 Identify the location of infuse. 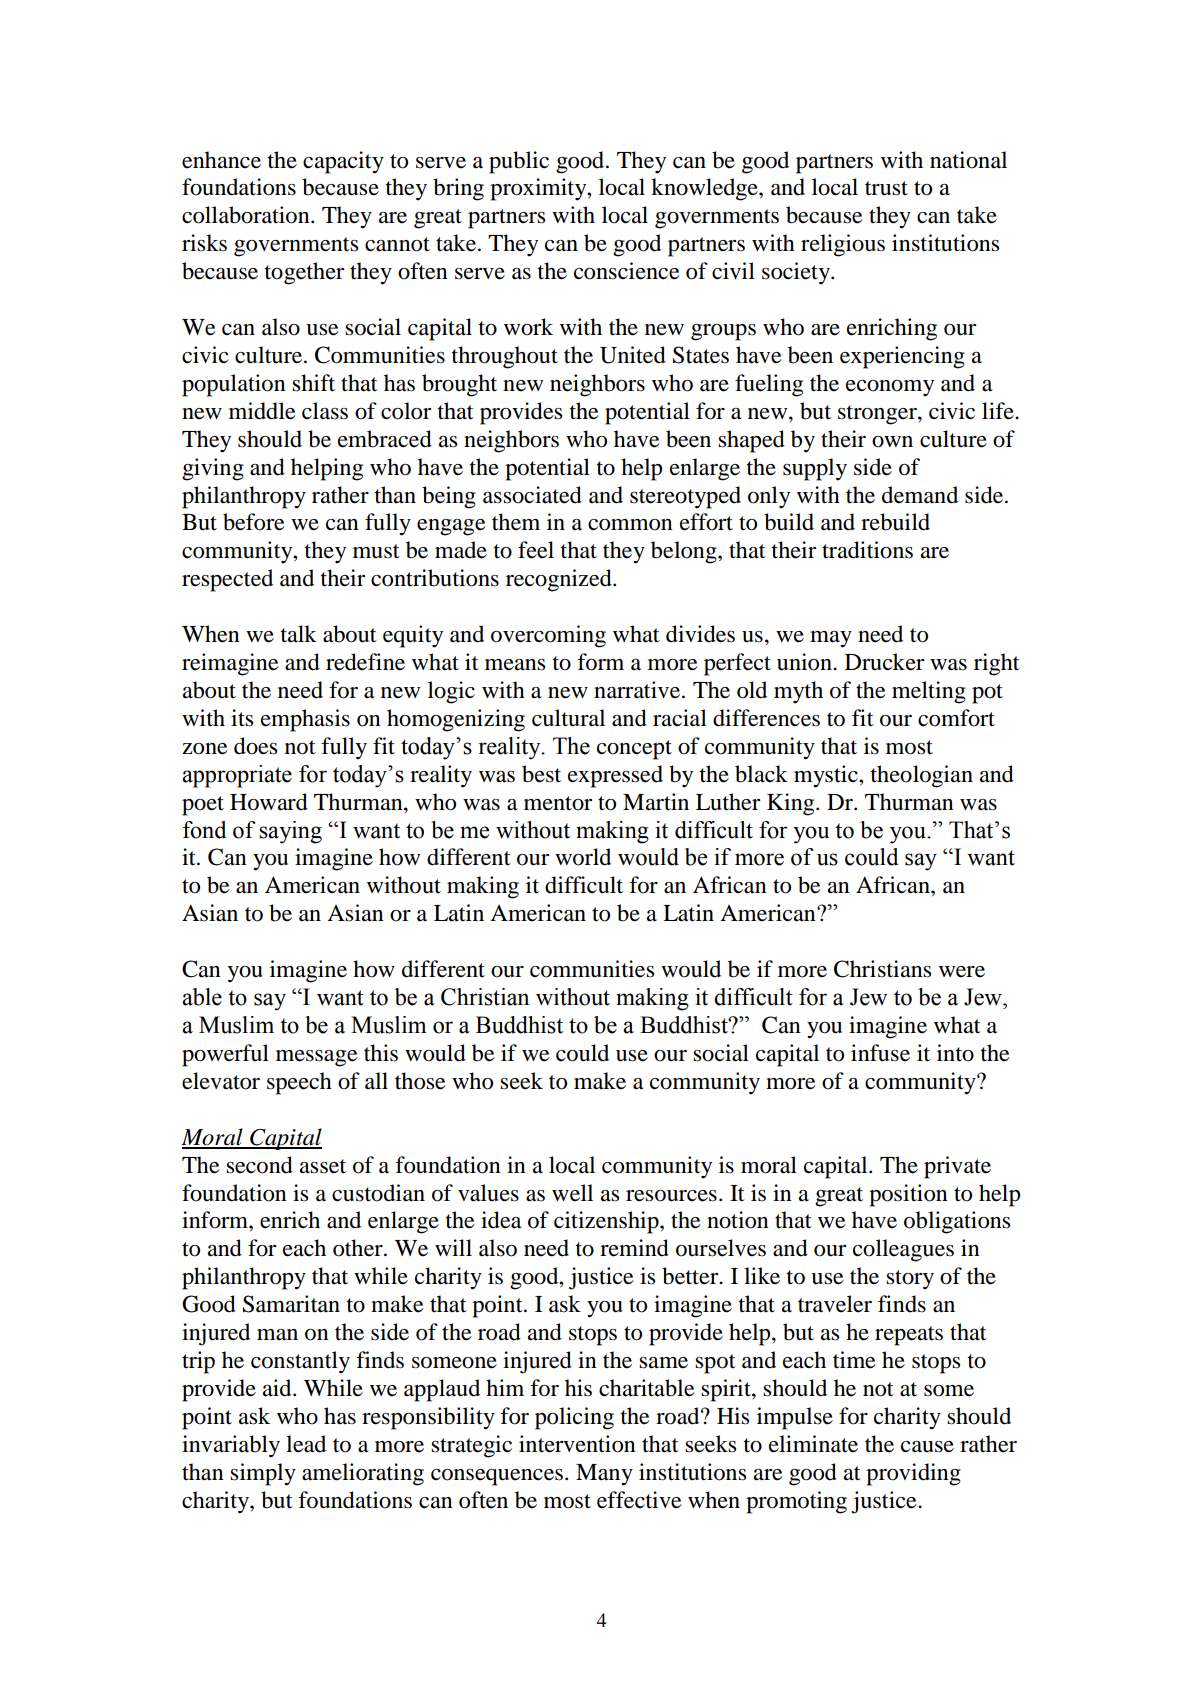
(880, 1053).
